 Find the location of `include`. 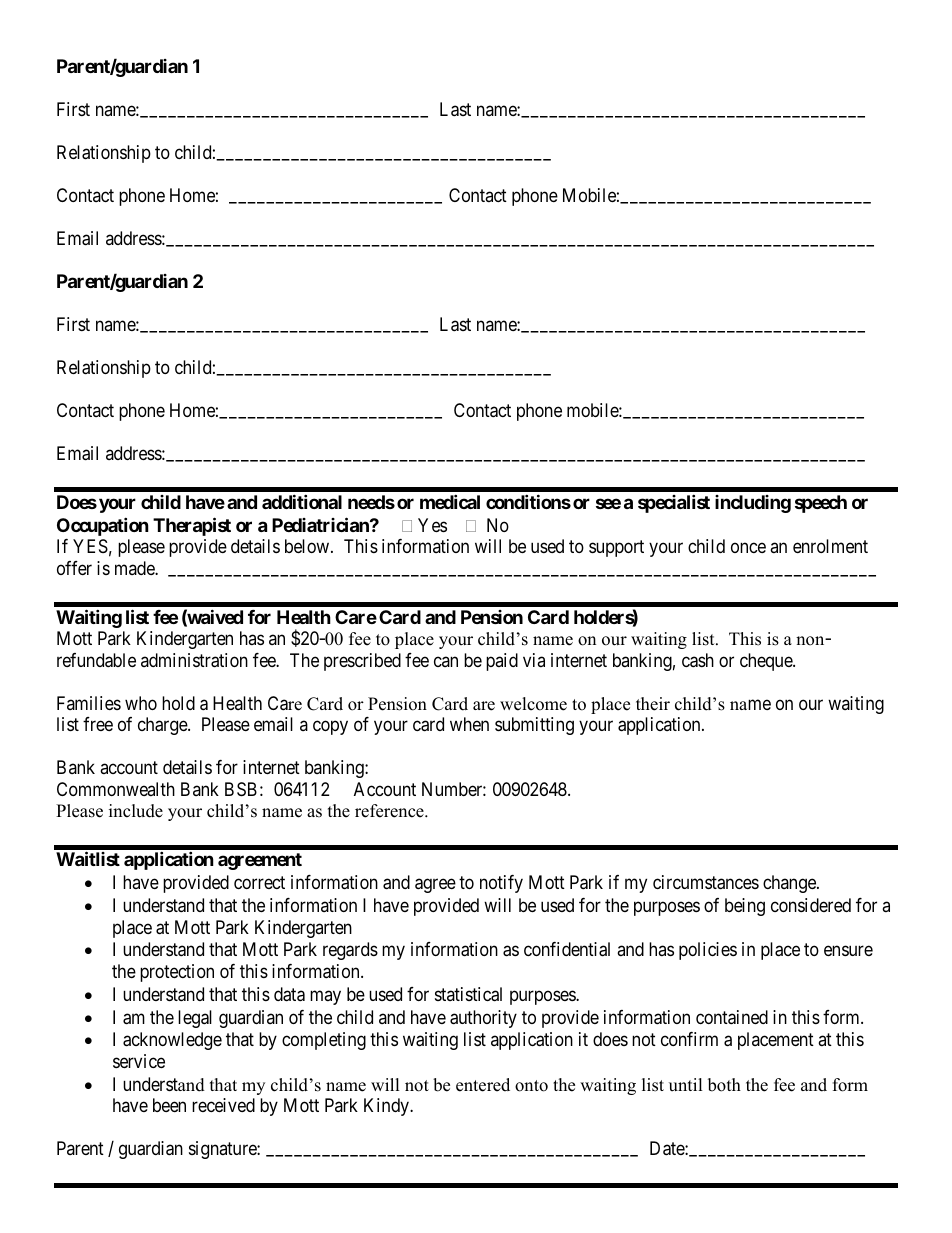

include is located at coordinates (136, 811).
